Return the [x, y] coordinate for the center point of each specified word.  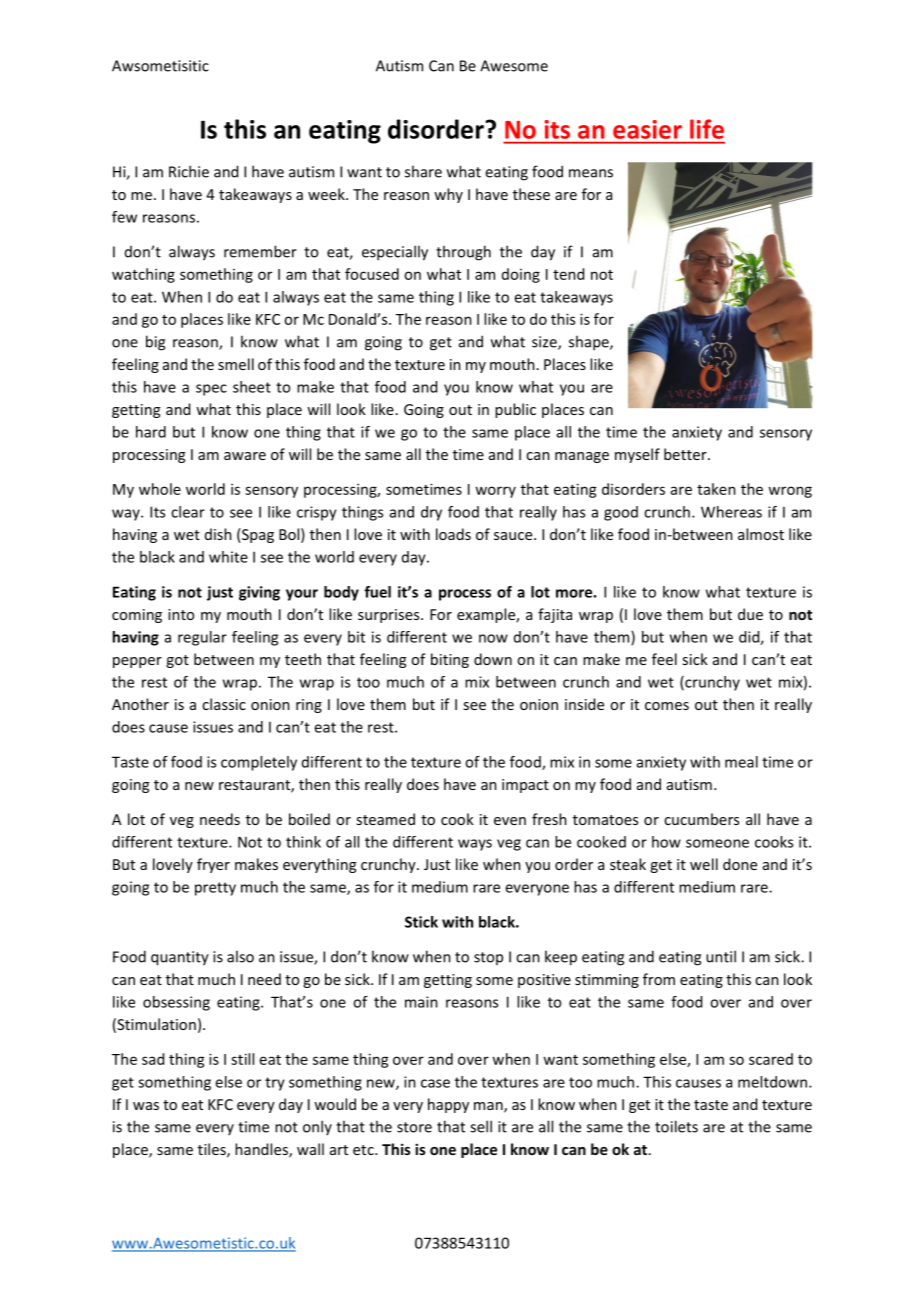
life [707, 129]
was [146, 1106]
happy [448, 1105]
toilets [676, 1126]
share [423, 171]
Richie [189, 171]
